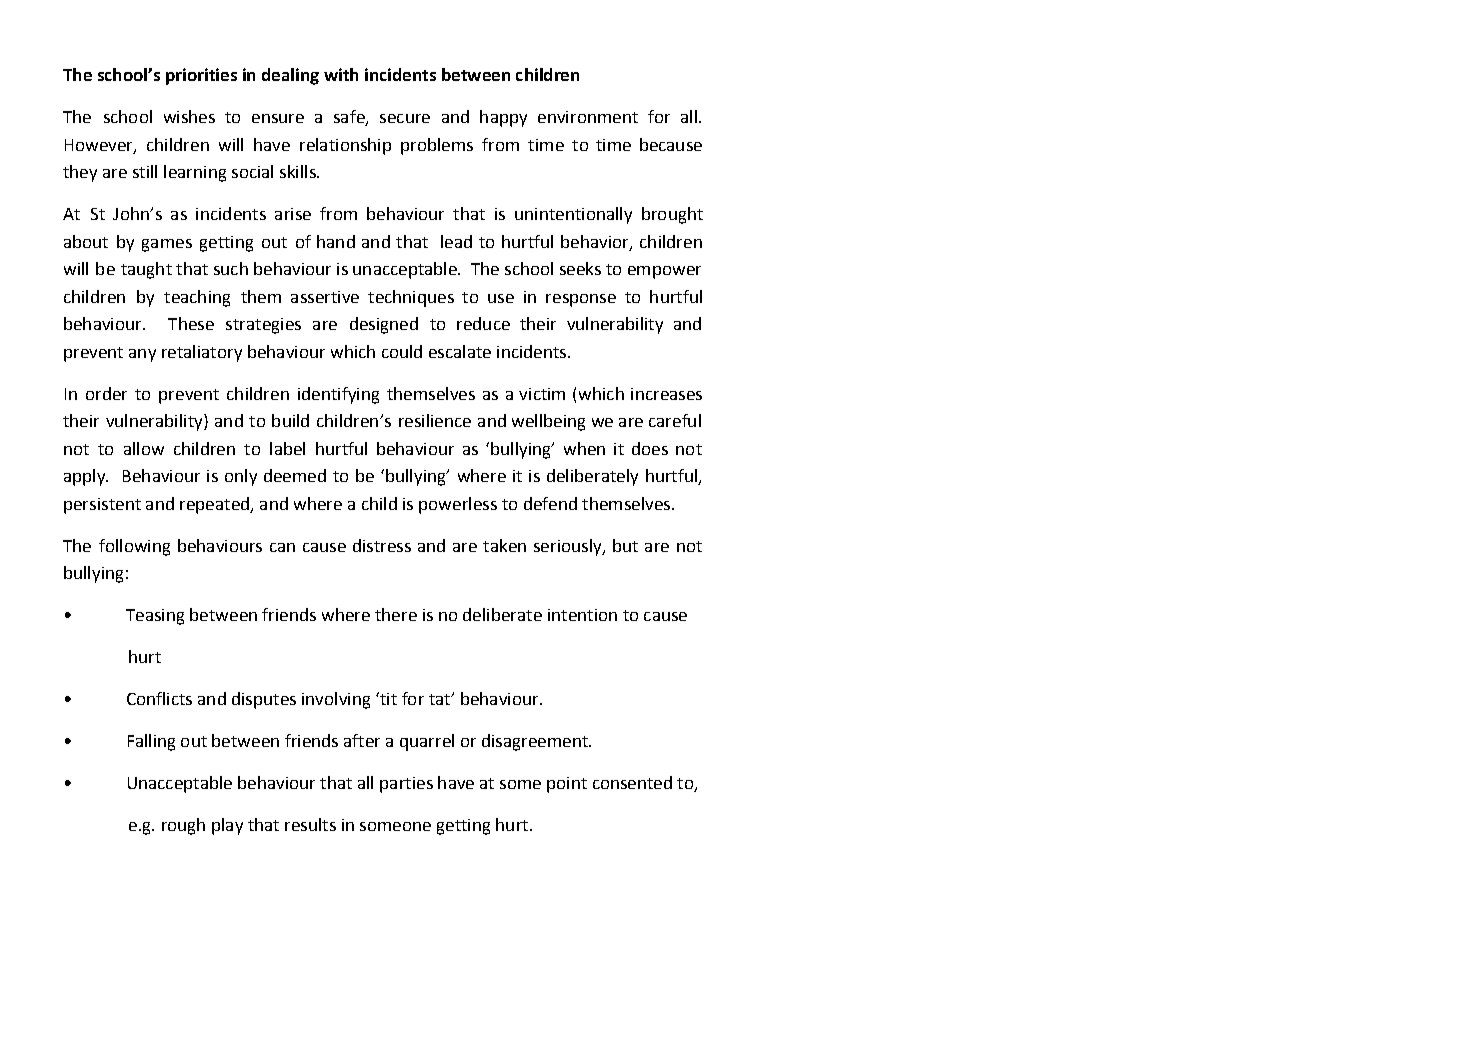 Image resolution: width=1472 pixels, height=1041 pixels. Describe the element at coordinates (632, 782) in the screenshot. I see `consented` at that location.
